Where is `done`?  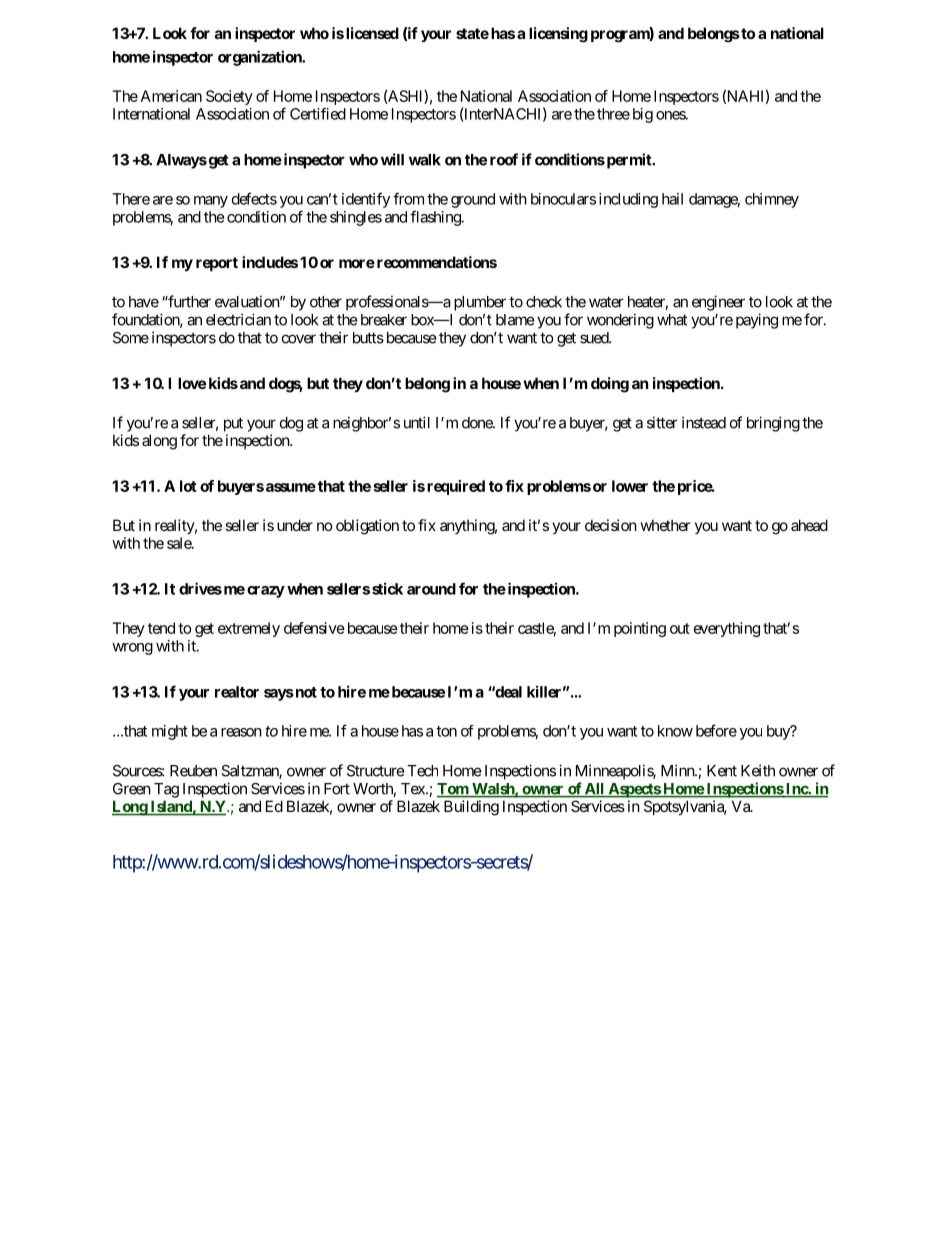
done is located at coordinates (478, 423).
